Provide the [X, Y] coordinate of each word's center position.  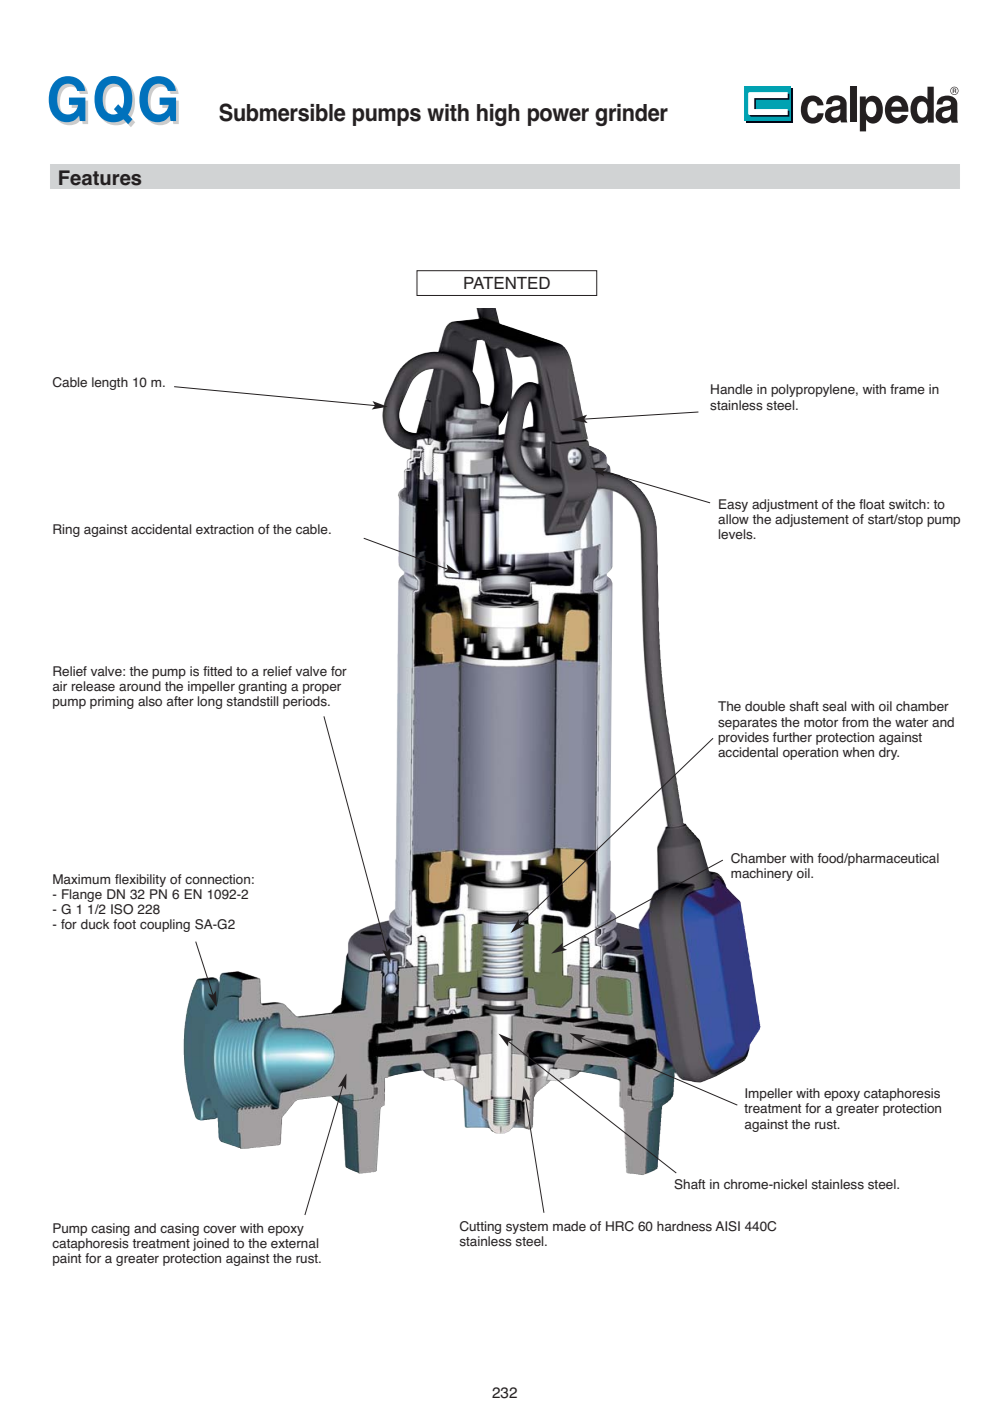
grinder [631, 115]
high [498, 115]
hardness [684, 1226]
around [140, 686]
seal [834, 706]
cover [219, 1229]
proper [322, 689]
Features [100, 178]
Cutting [480, 1229]
